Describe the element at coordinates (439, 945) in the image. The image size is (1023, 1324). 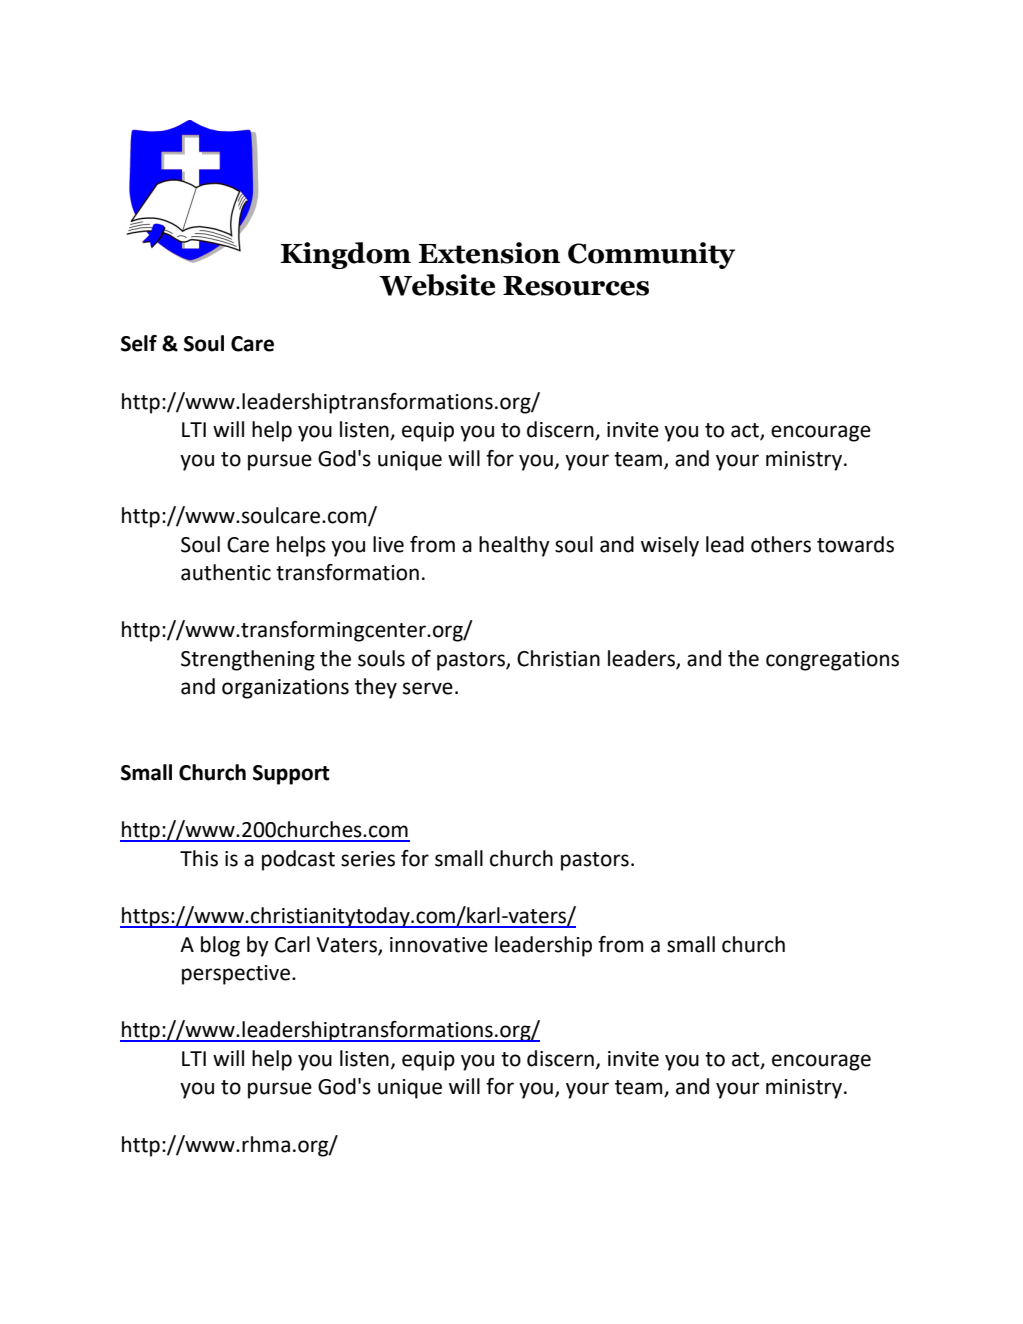
I see `innovative` at that location.
